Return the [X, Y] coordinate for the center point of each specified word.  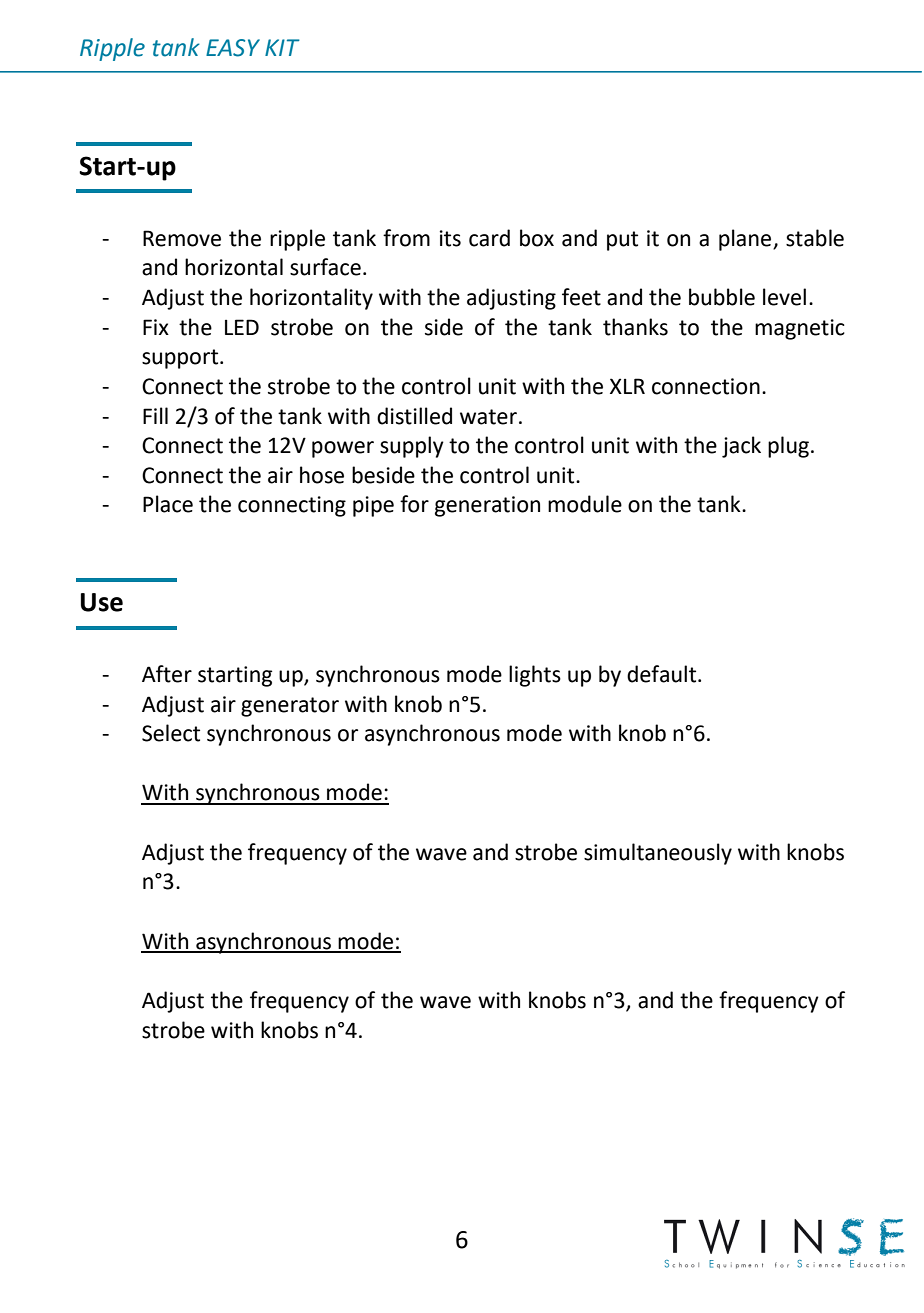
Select [171, 733]
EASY [233, 48]
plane [746, 240]
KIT [282, 47]
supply [412, 447]
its [450, 238]
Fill [155, 415]
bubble [722, 297]
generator [290, 707]
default [663, 674]
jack [741, 447]
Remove [182, 238]
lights [535, 676]
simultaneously [658, 854]
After [167, 674]
